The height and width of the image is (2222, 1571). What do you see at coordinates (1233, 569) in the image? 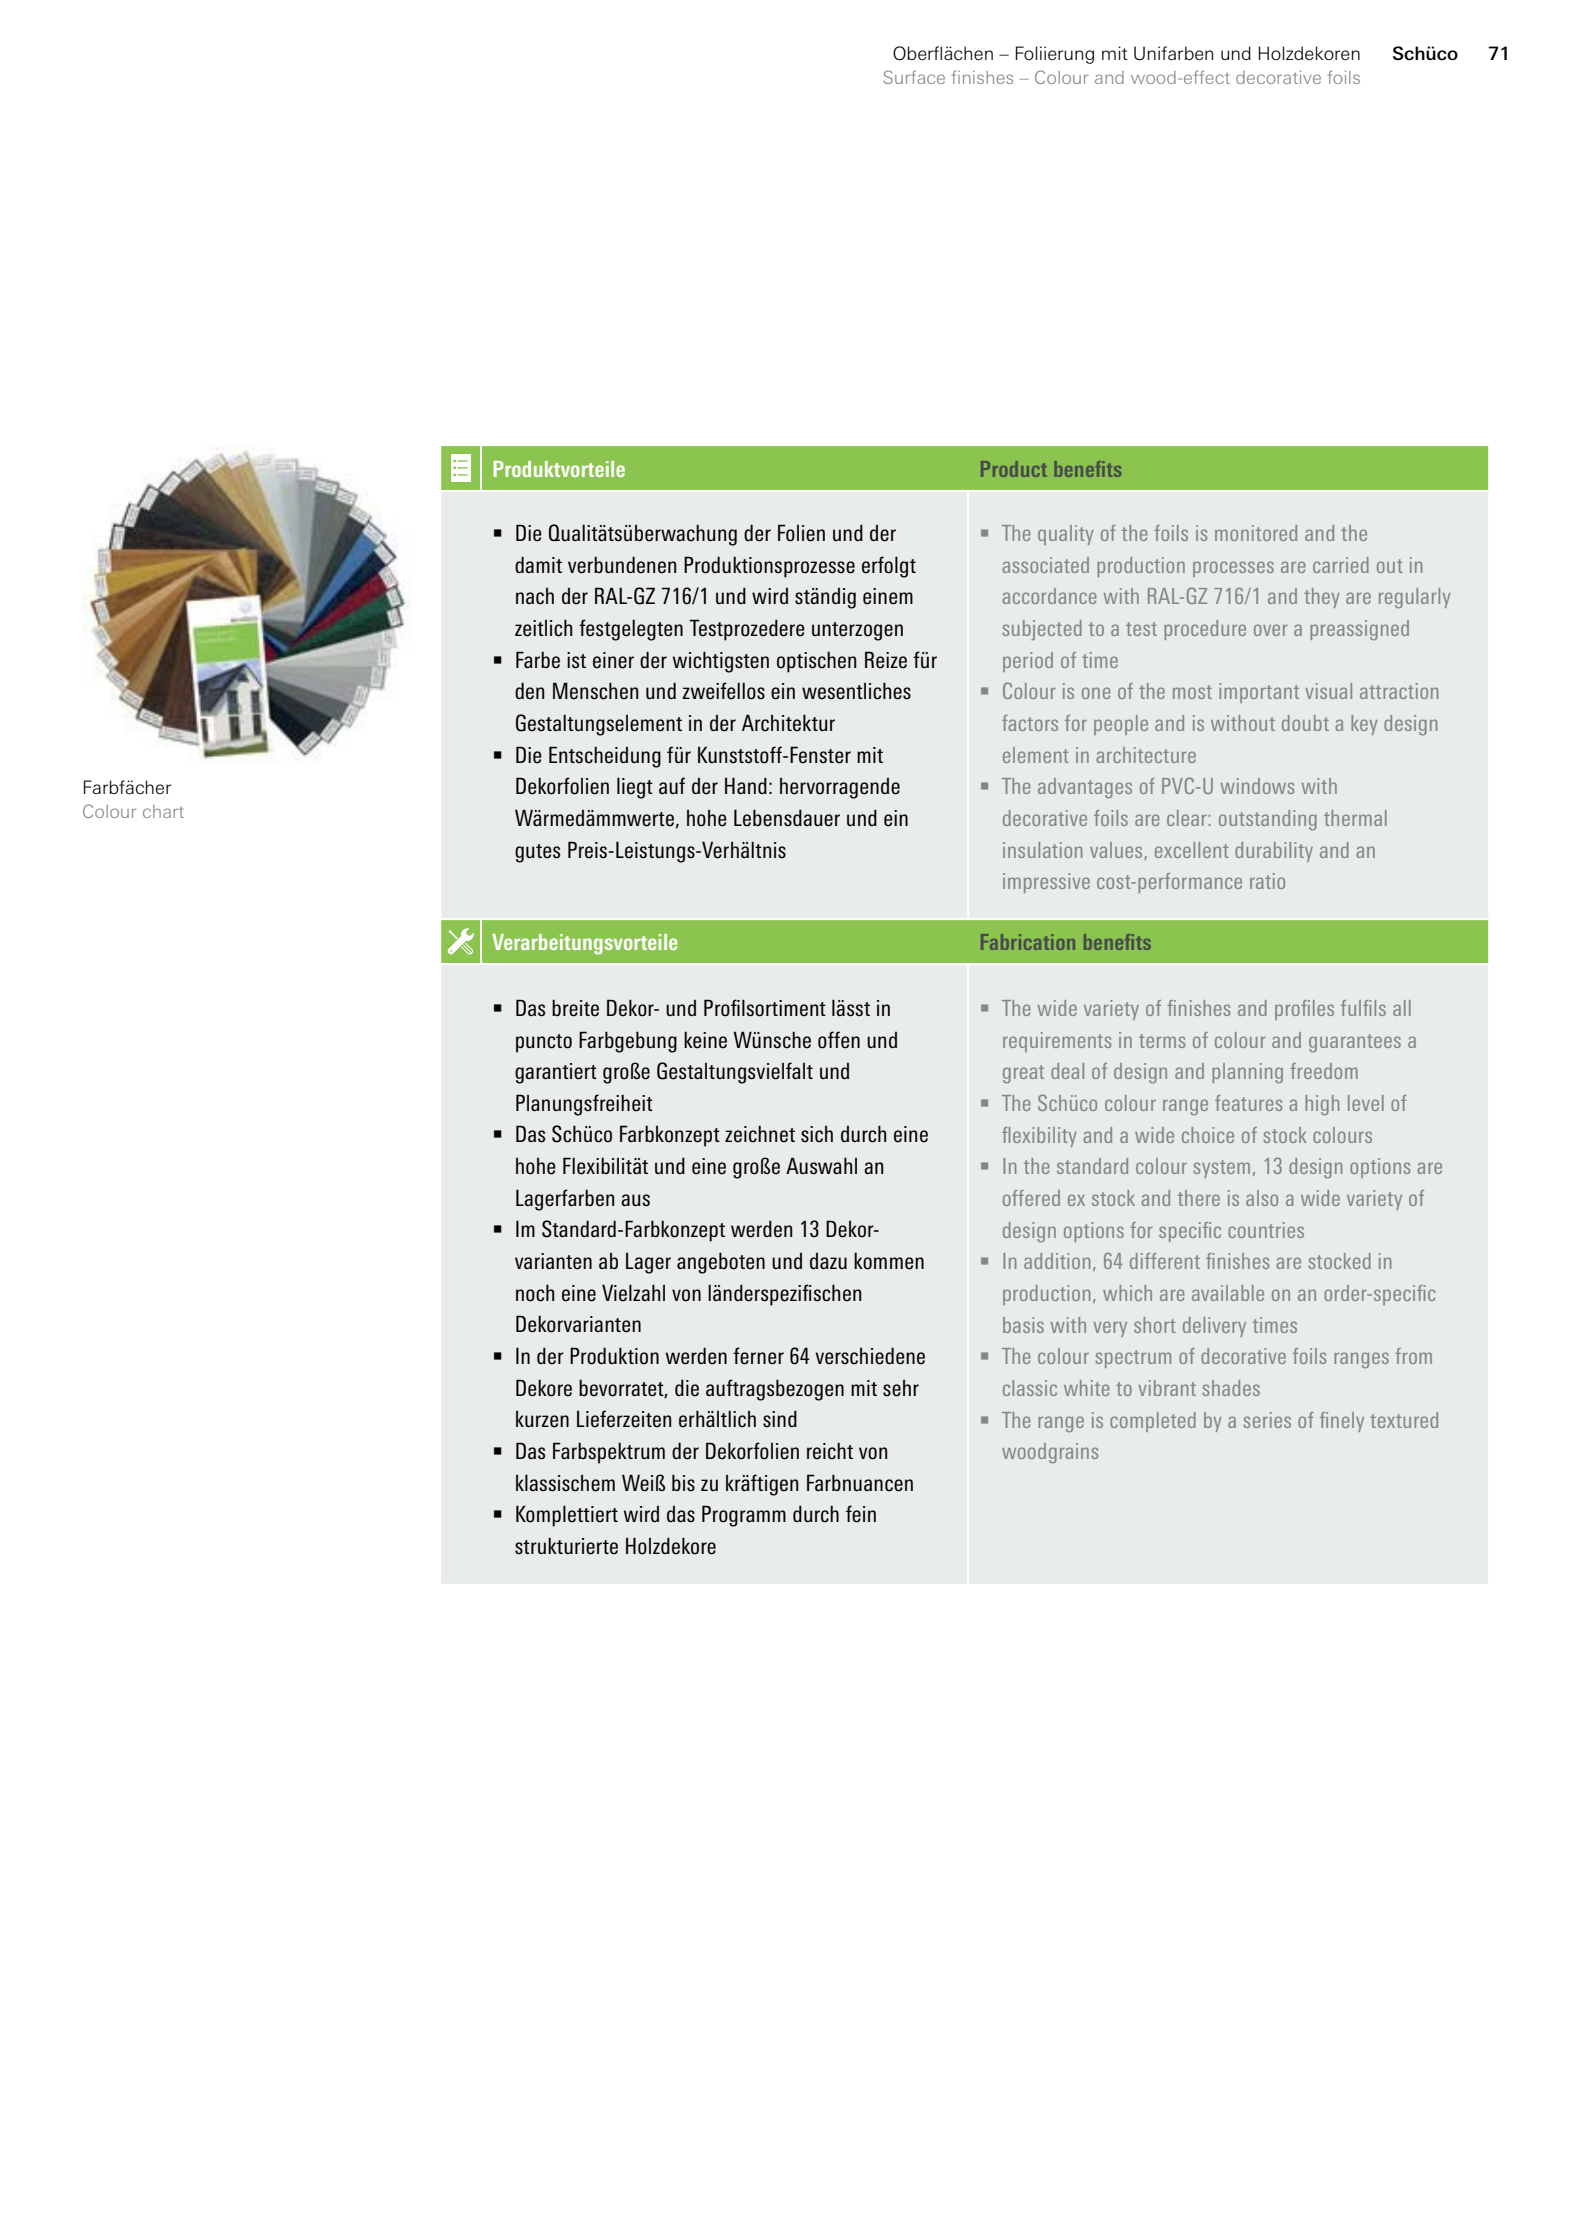
I see `processes` at bounding box center [1233, 569].
